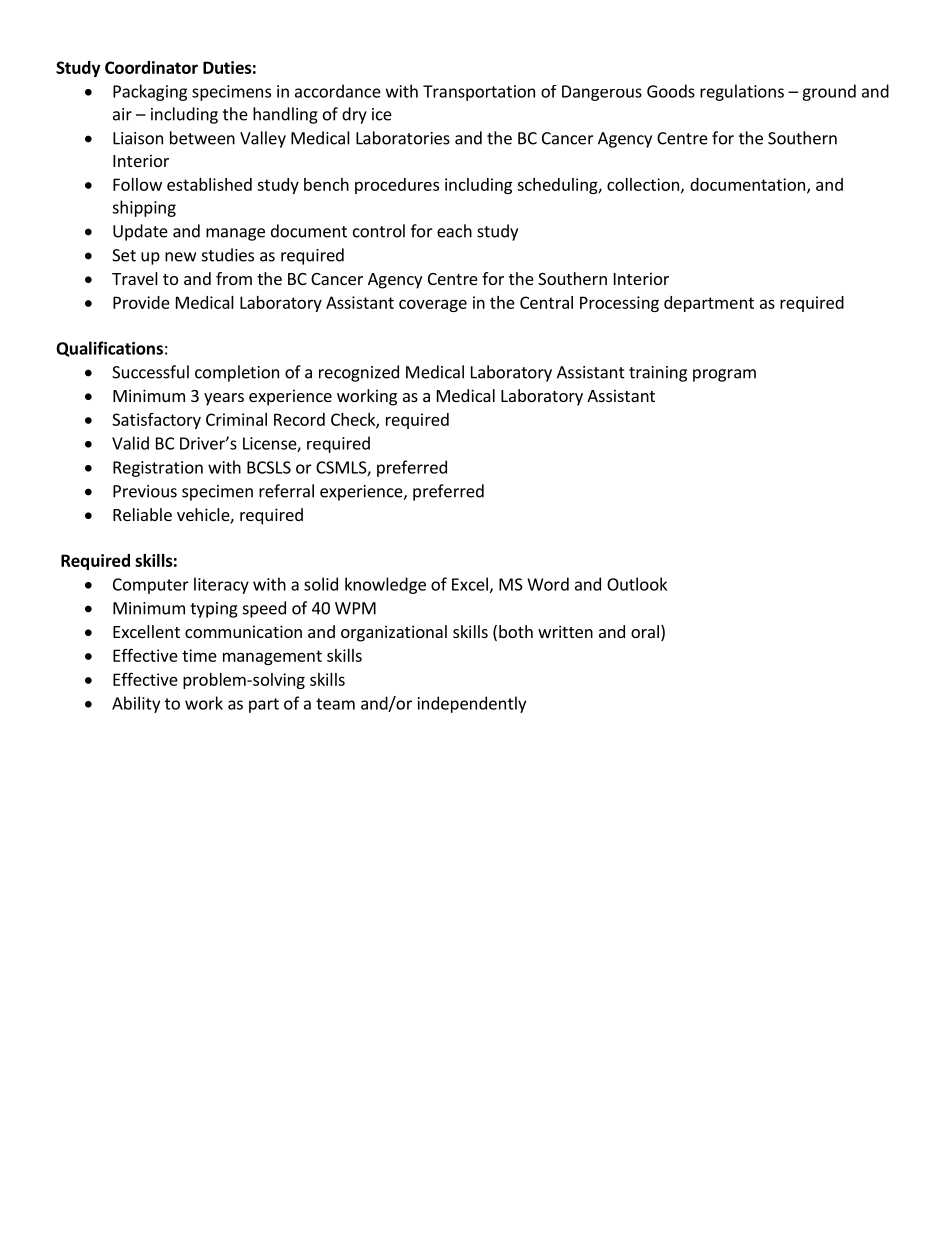  I want to click on years, so click(224, 399).
